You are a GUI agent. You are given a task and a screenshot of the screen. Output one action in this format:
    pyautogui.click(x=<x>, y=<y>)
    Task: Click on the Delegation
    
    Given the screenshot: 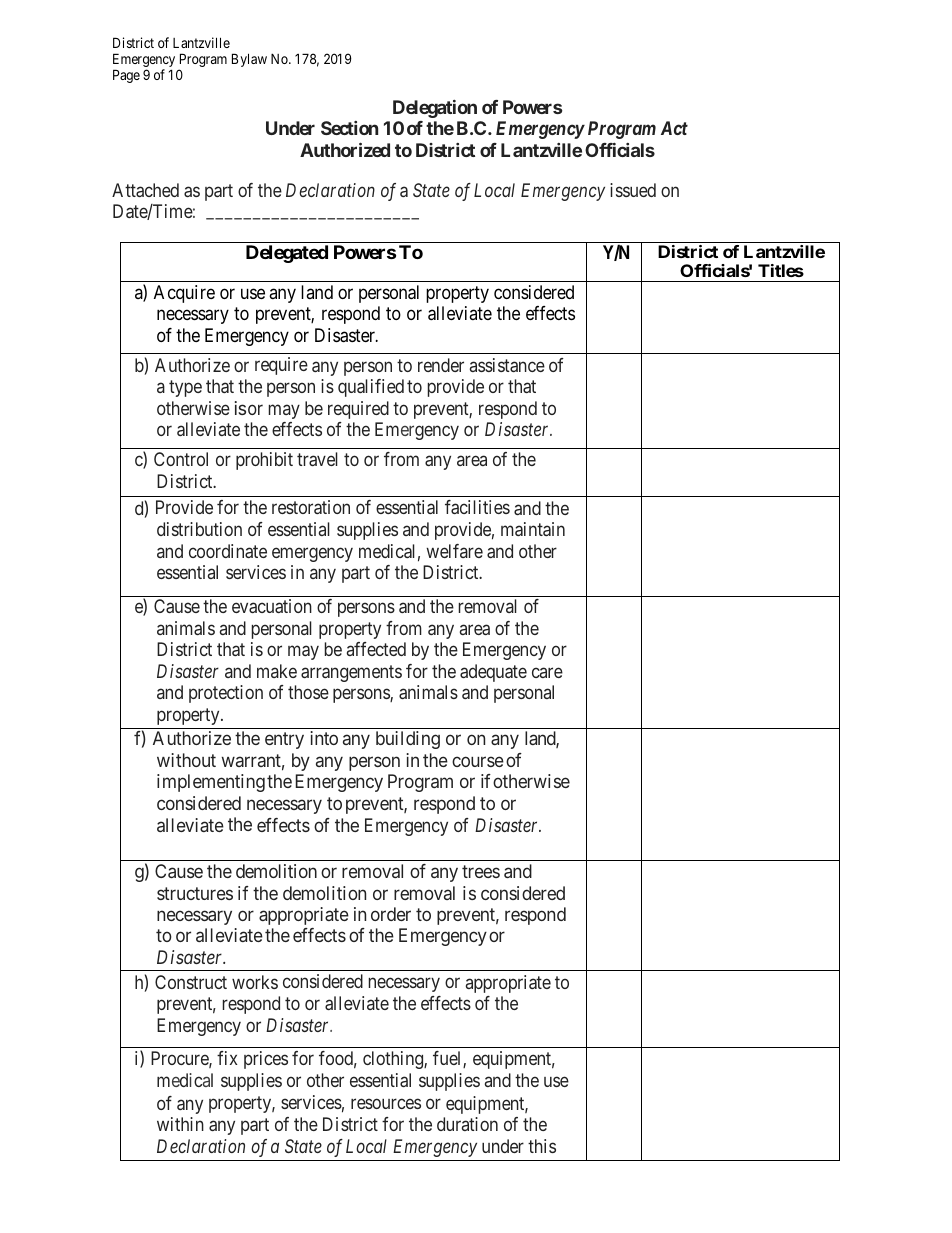 What is the action you would take?
    pyautogui.click(x=435, y=109)
